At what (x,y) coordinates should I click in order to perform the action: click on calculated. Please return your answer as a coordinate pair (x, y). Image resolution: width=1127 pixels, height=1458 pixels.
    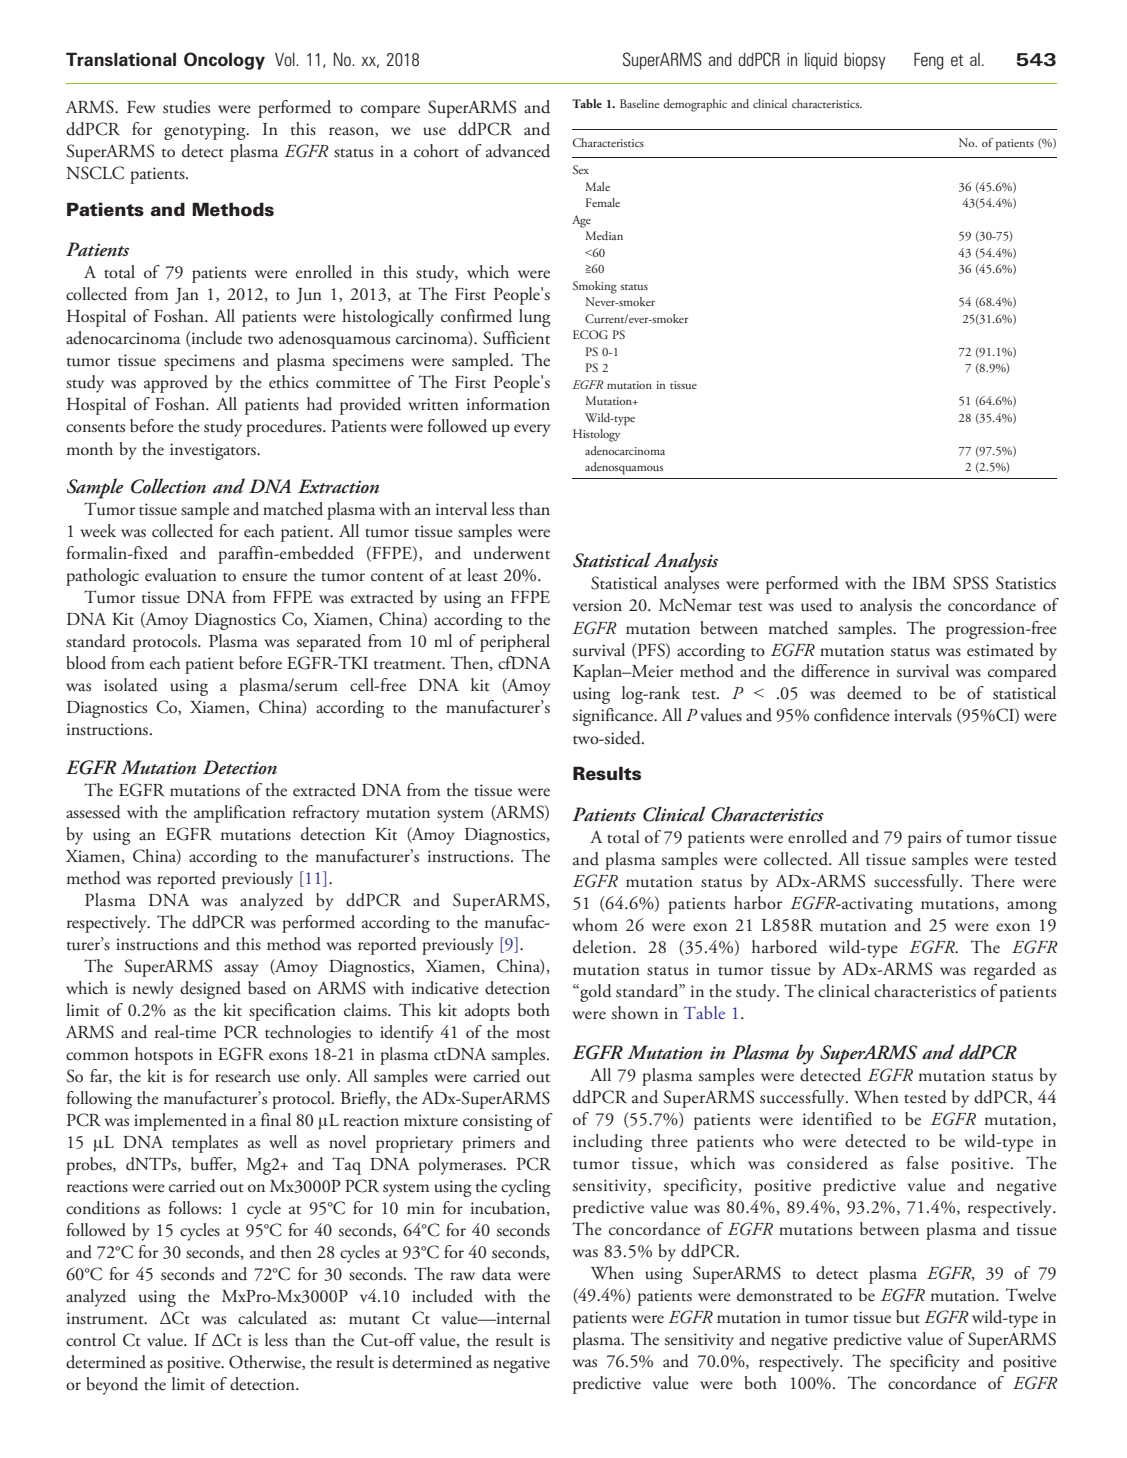
    Looking at the image, I should click on (272, 1318).
